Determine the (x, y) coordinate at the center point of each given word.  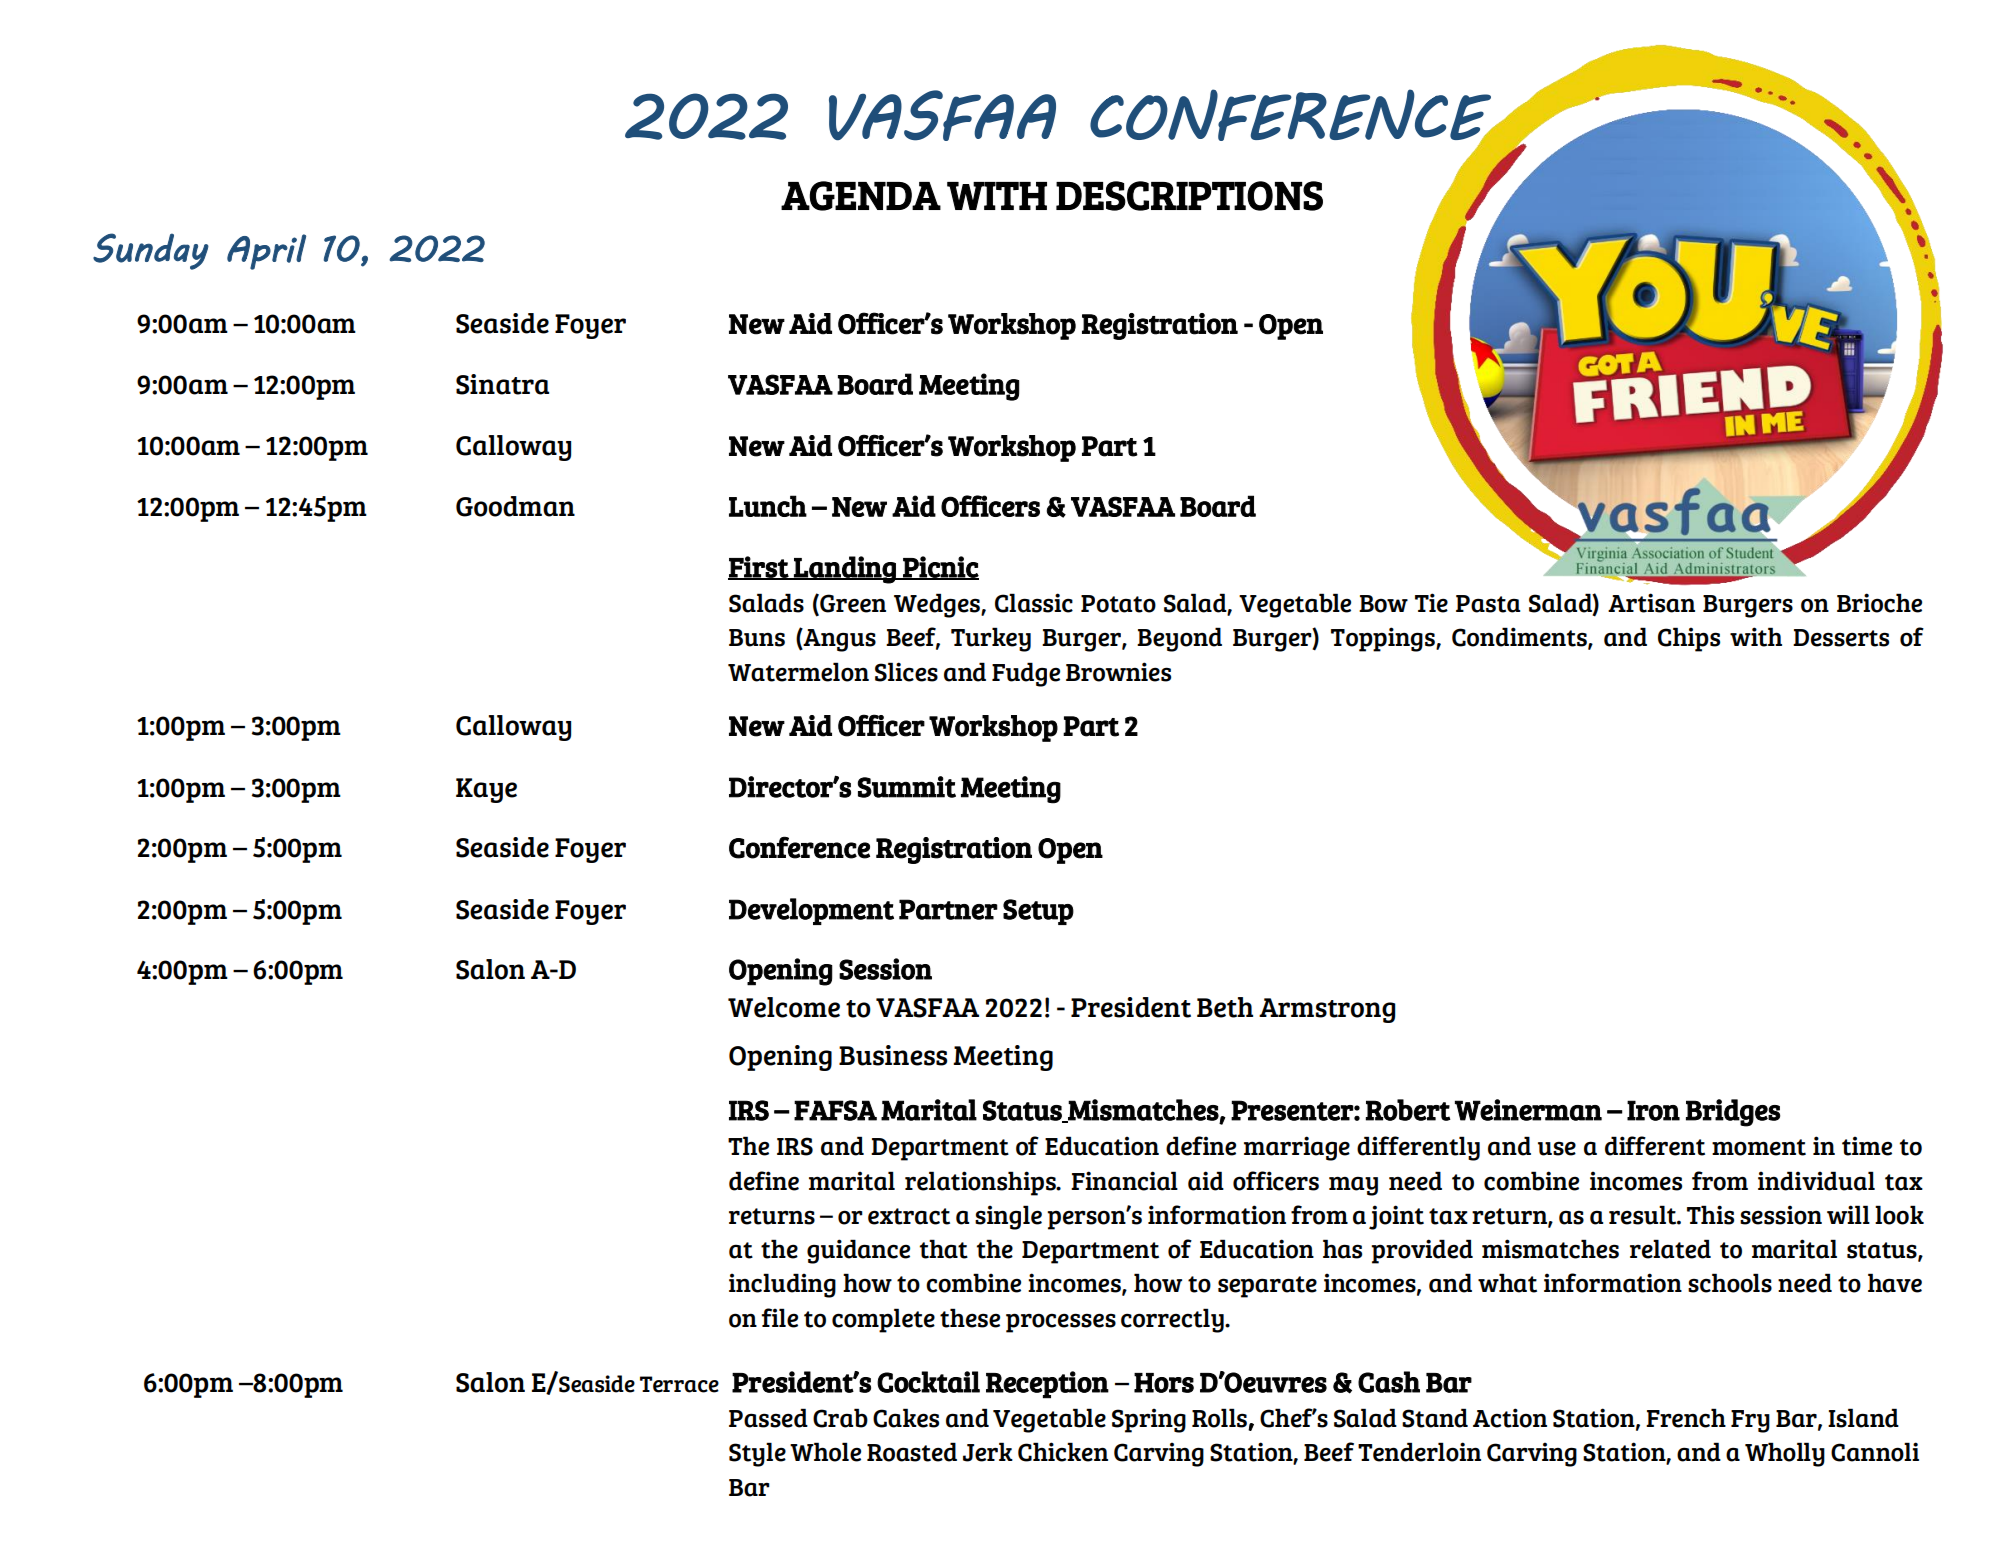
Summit (907, 787)
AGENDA (861, 196)
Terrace (679, 1384)
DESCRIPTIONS (1189, 196)
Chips (1689, 639)
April (266, 252)
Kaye (486, 790)
